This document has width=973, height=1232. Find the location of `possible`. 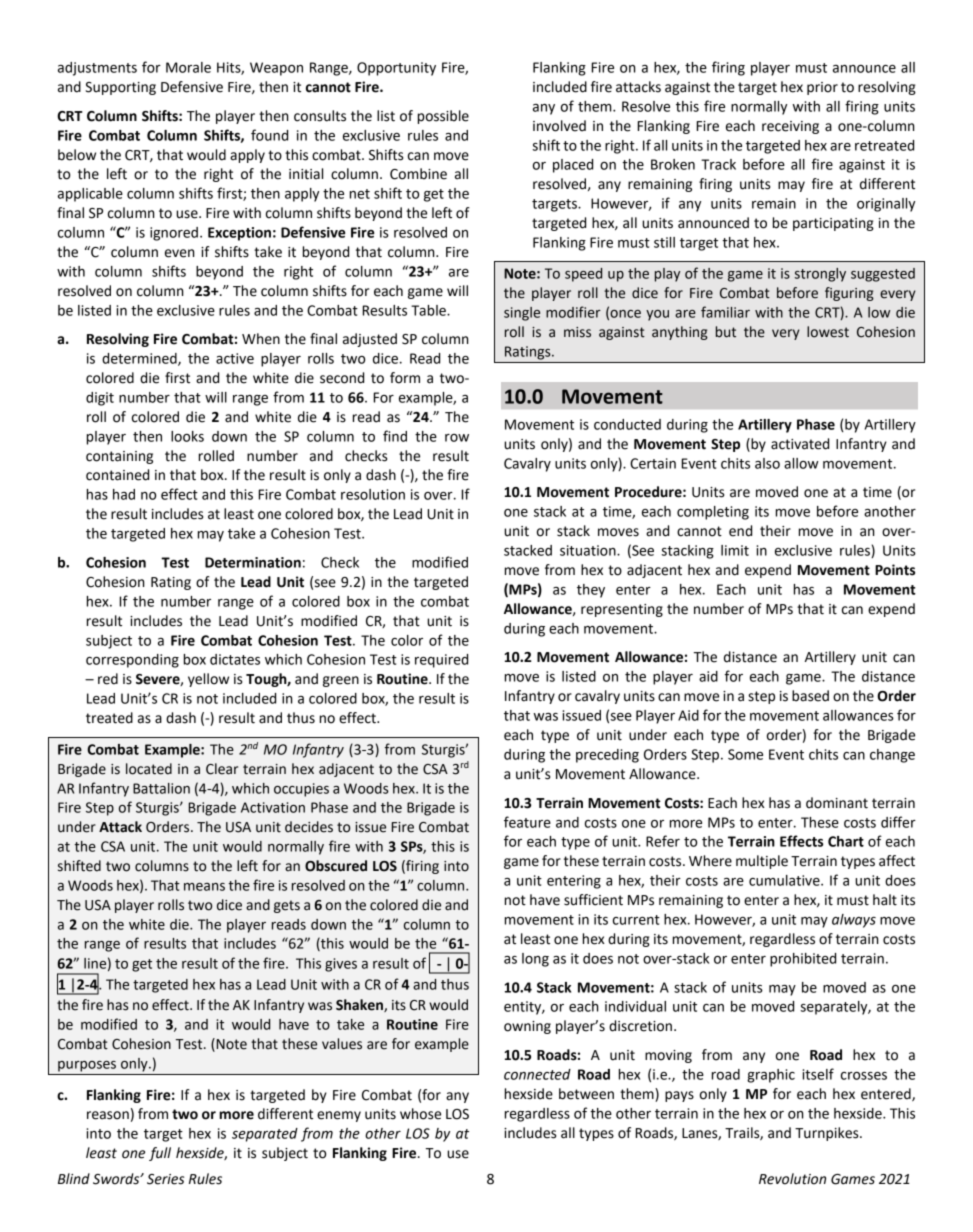

possible is located at coordinates (443, 117).
